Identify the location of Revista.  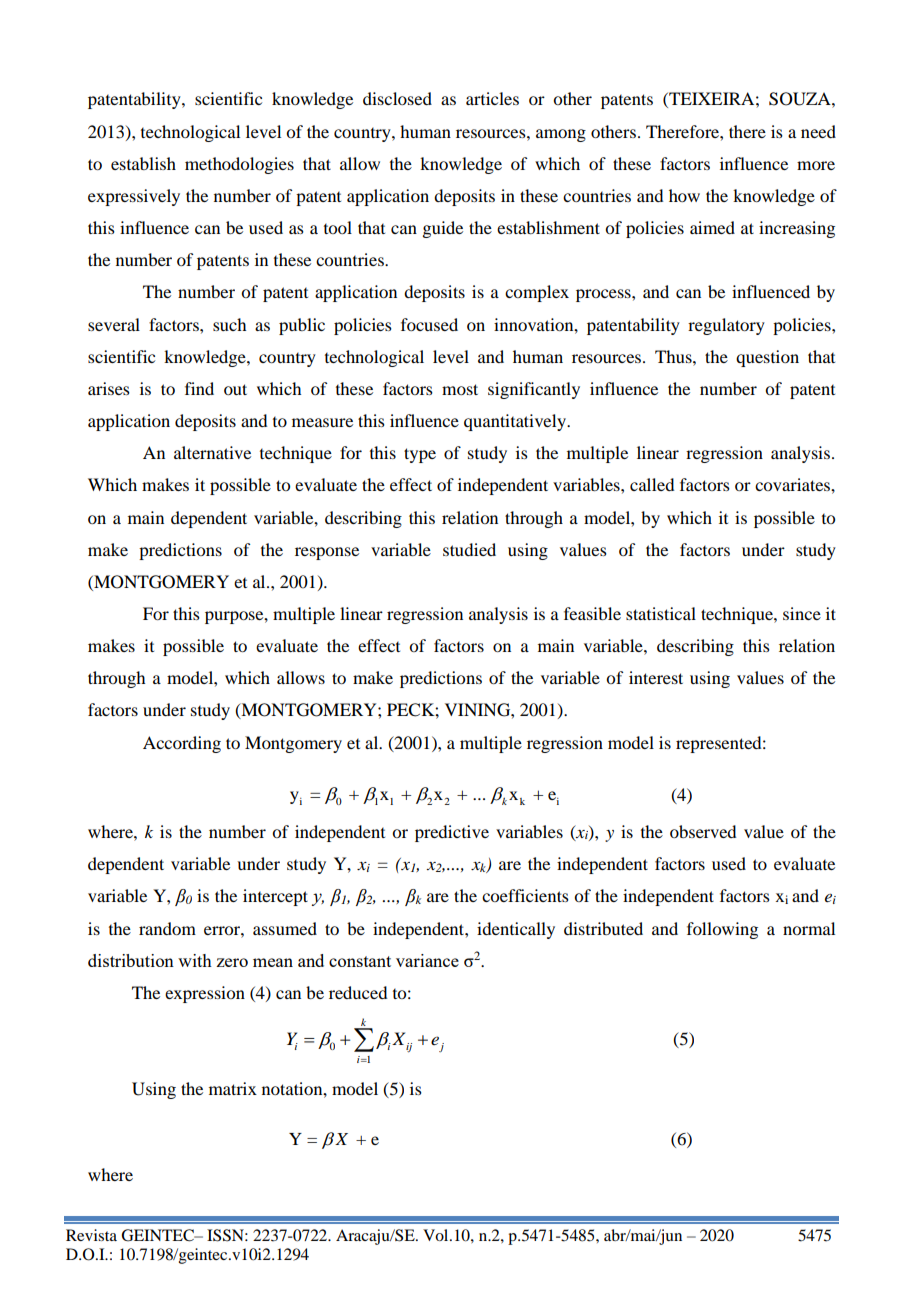
(91, 1235).
